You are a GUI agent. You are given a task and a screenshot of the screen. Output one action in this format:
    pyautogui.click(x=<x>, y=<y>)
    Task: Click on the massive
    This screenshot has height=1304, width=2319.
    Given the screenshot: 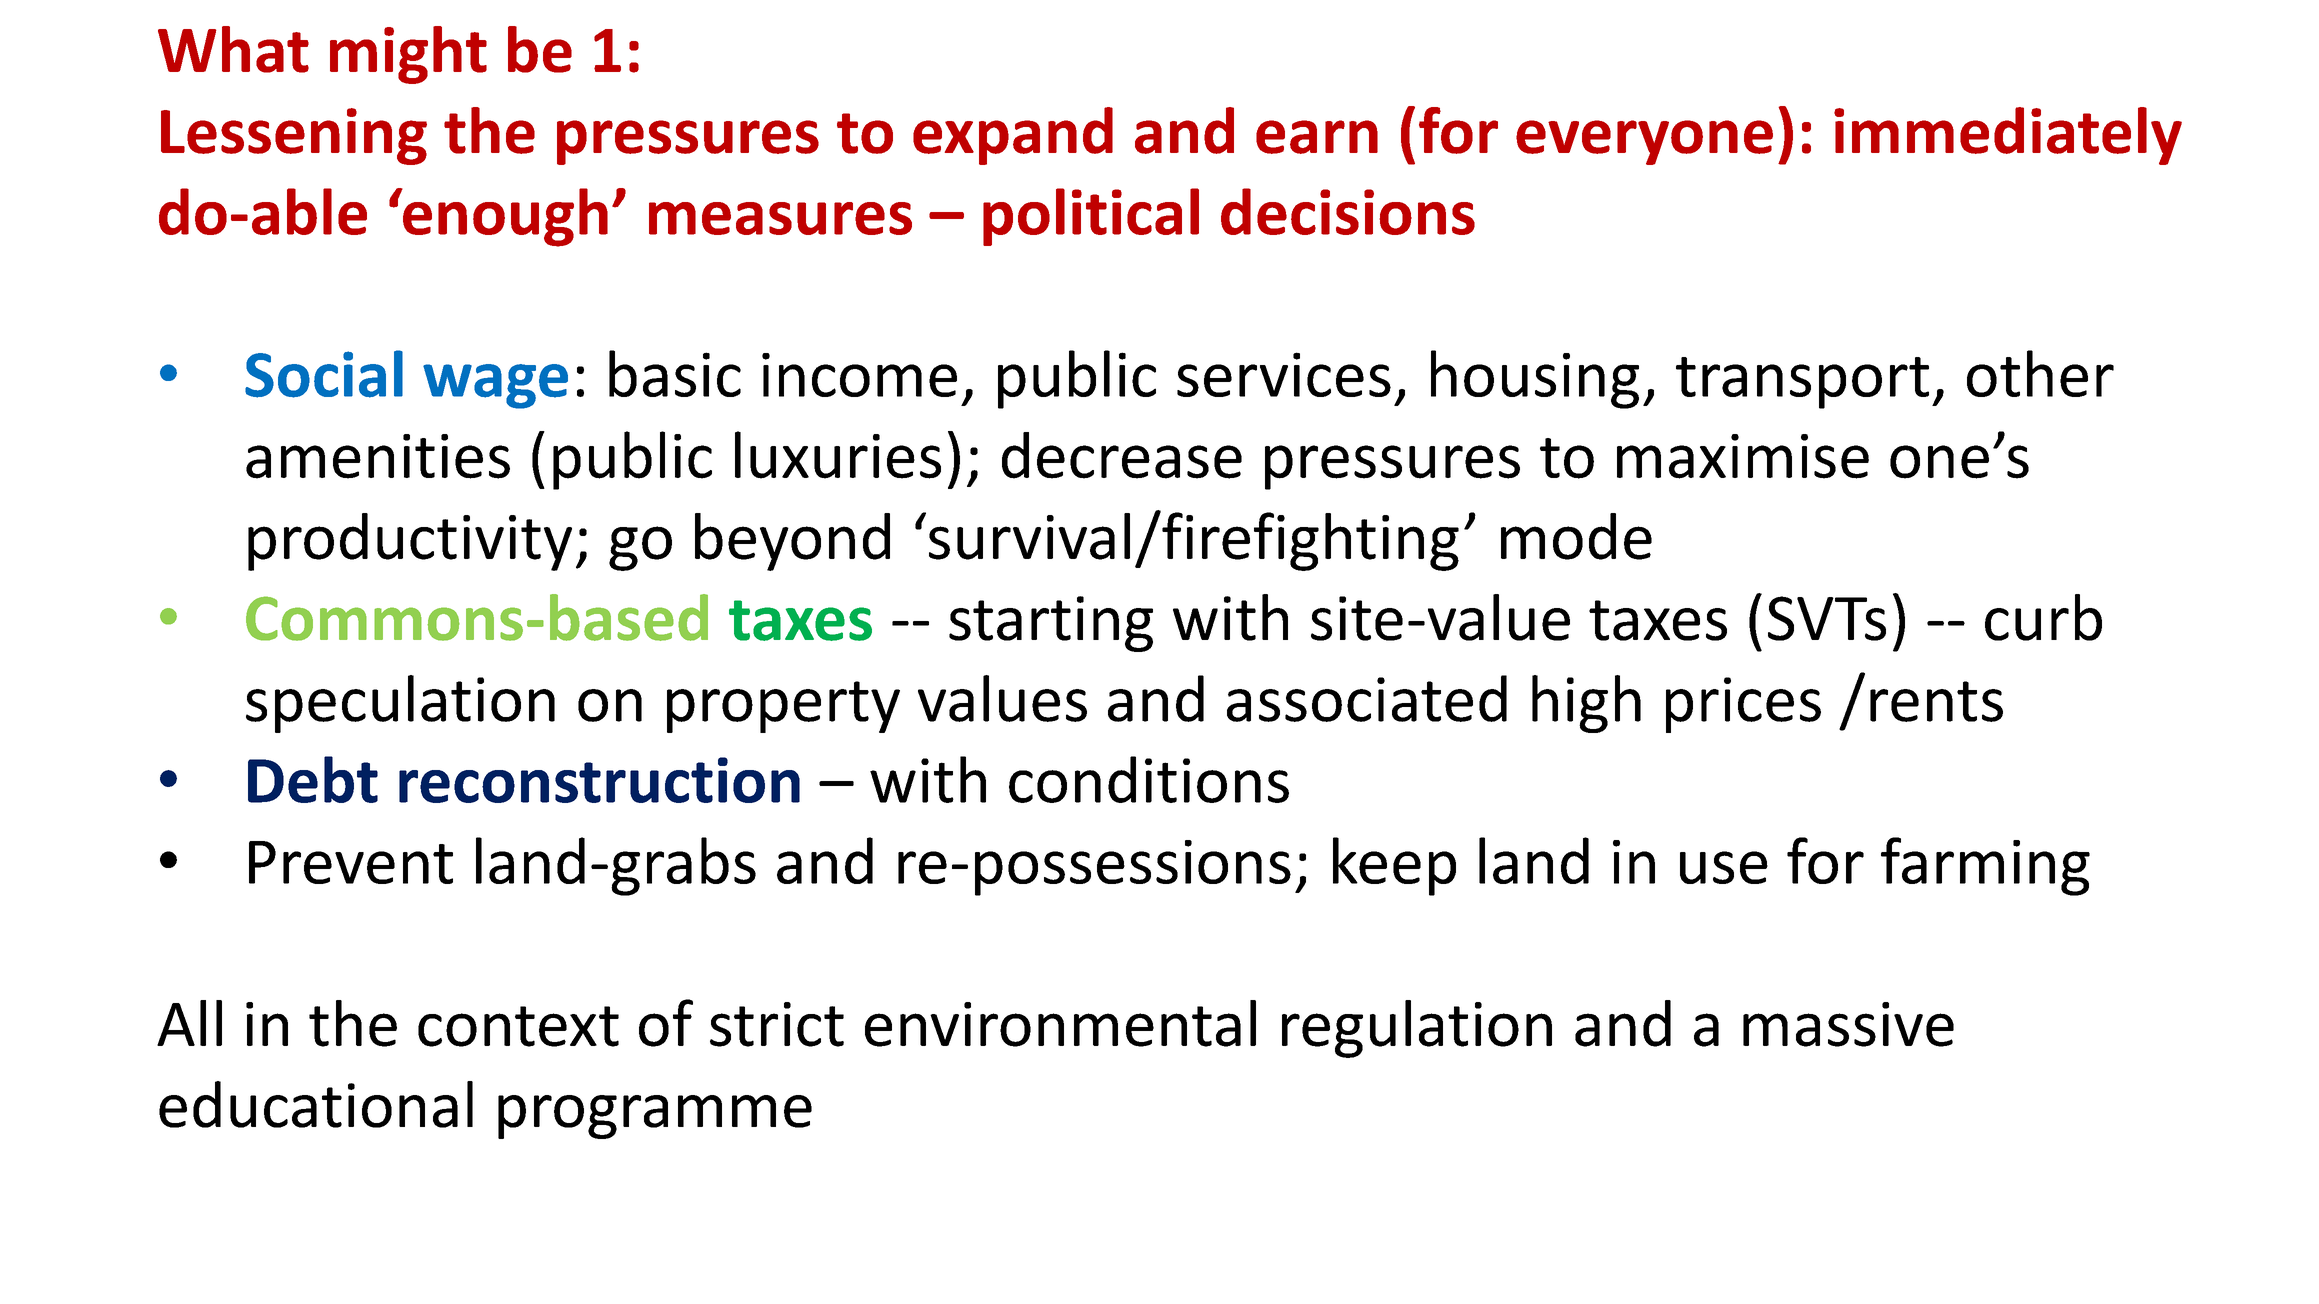 What is the action you would take?
    pyautogui.click(x=1848, y=1024)
